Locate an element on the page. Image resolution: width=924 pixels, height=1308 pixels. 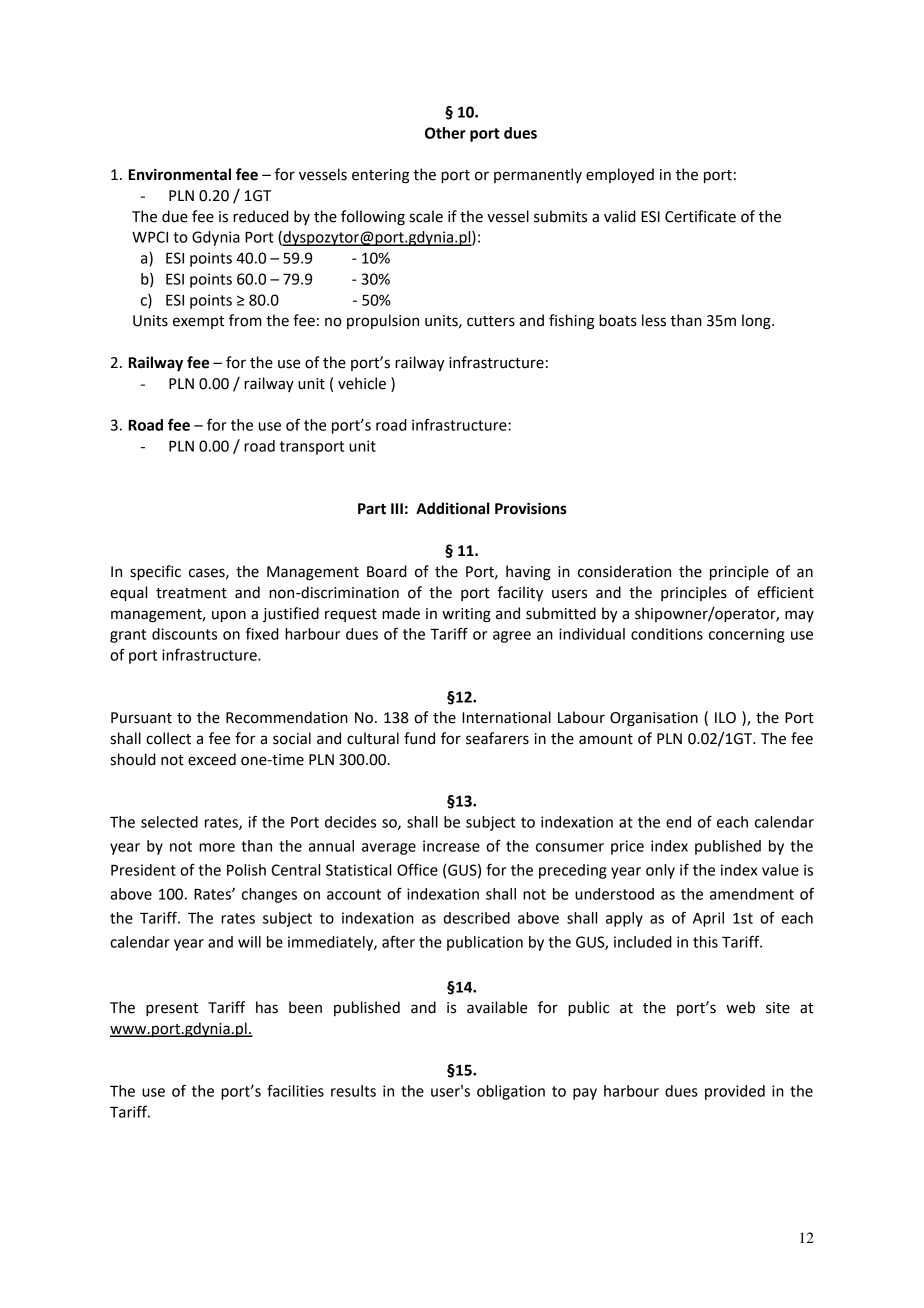
Other is located at coordinates (445, 133).
